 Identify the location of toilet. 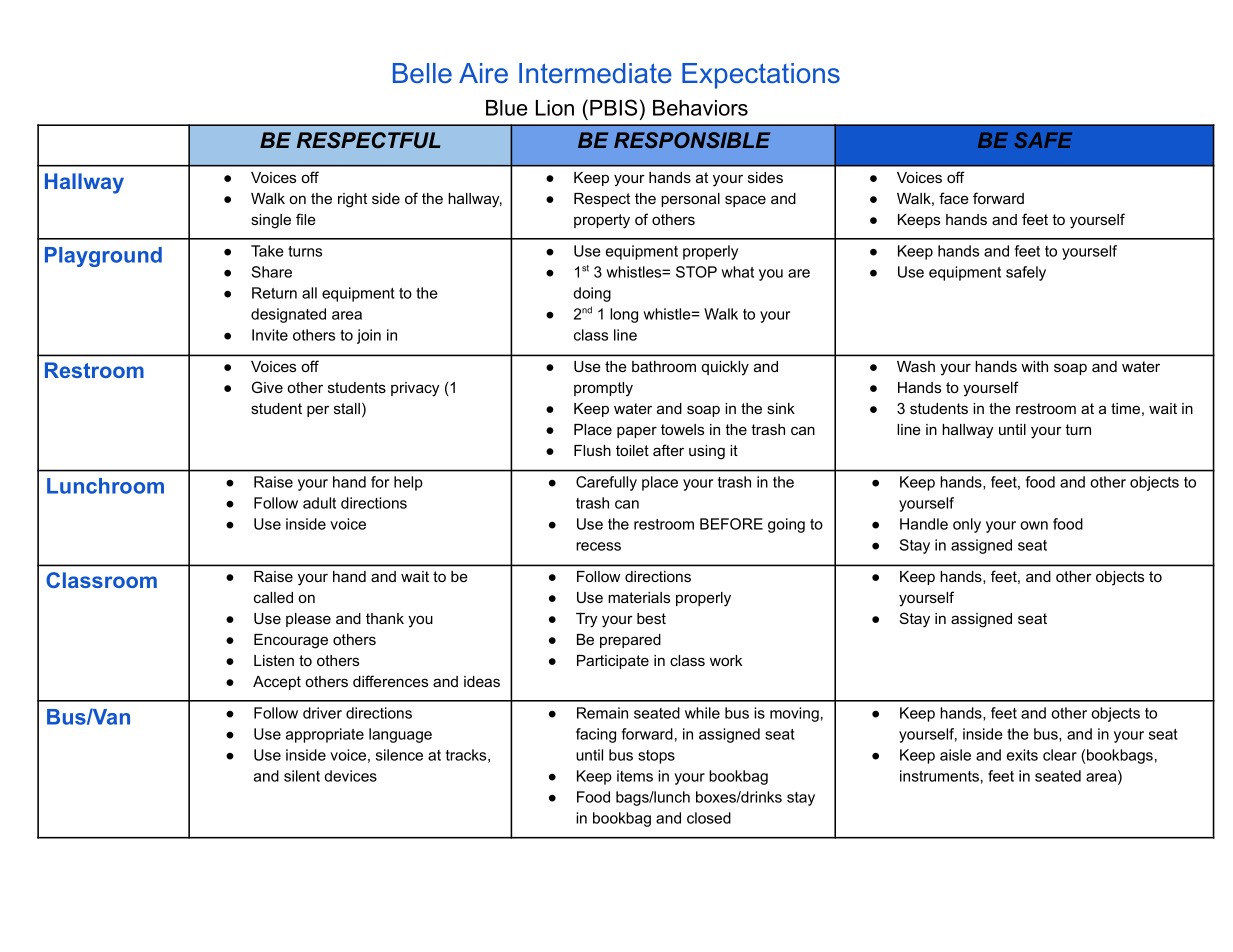
(632, 450).
